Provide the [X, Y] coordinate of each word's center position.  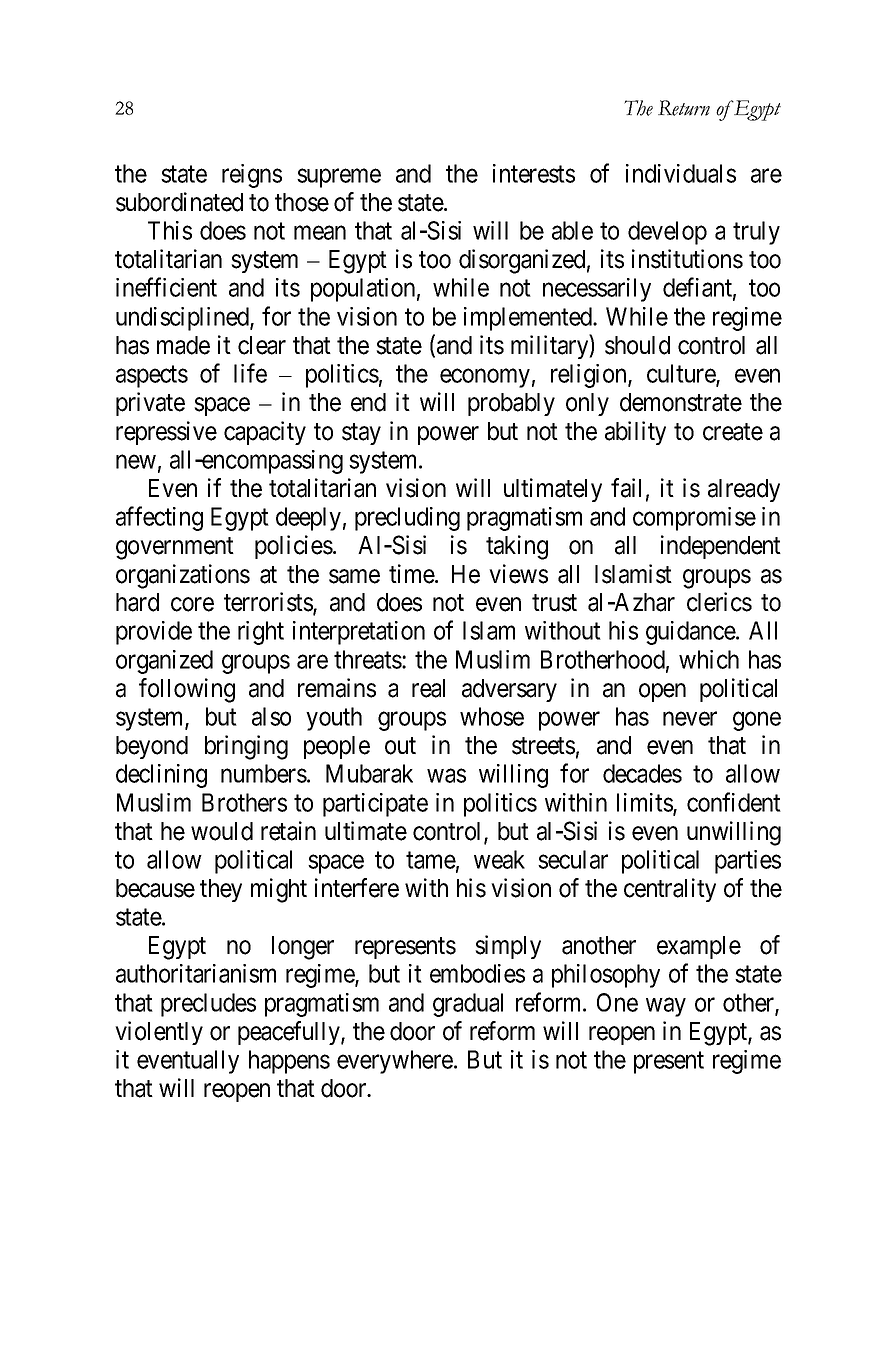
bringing [246, 747]
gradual [468, 1005]
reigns [252, 176]
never [690, 719]
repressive [166, 433]
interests [534, 173]
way [666, 1007]
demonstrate [681, 402]
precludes [208, 1005]
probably [511, 404]
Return [684, 108]
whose [492, 716]
